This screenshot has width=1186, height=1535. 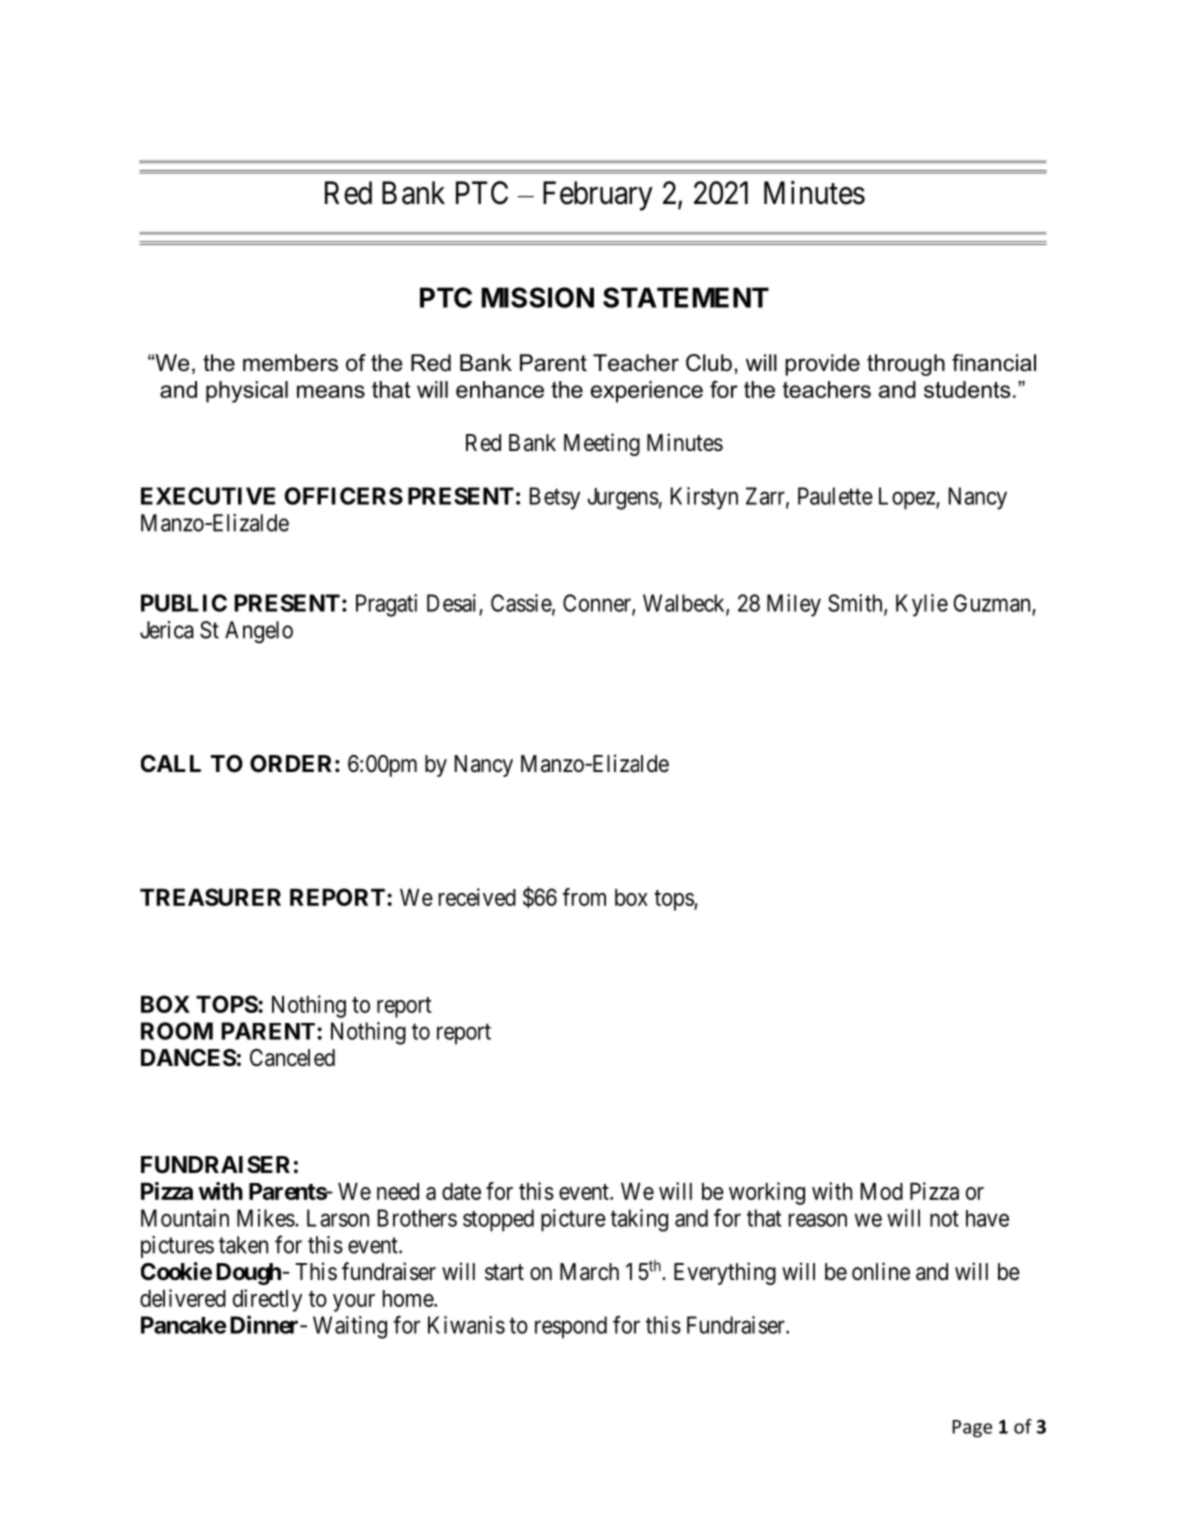 What do you see at coordinates (598, 196) in the screenshot?
I see `February` at bounding box center [598, 196].
